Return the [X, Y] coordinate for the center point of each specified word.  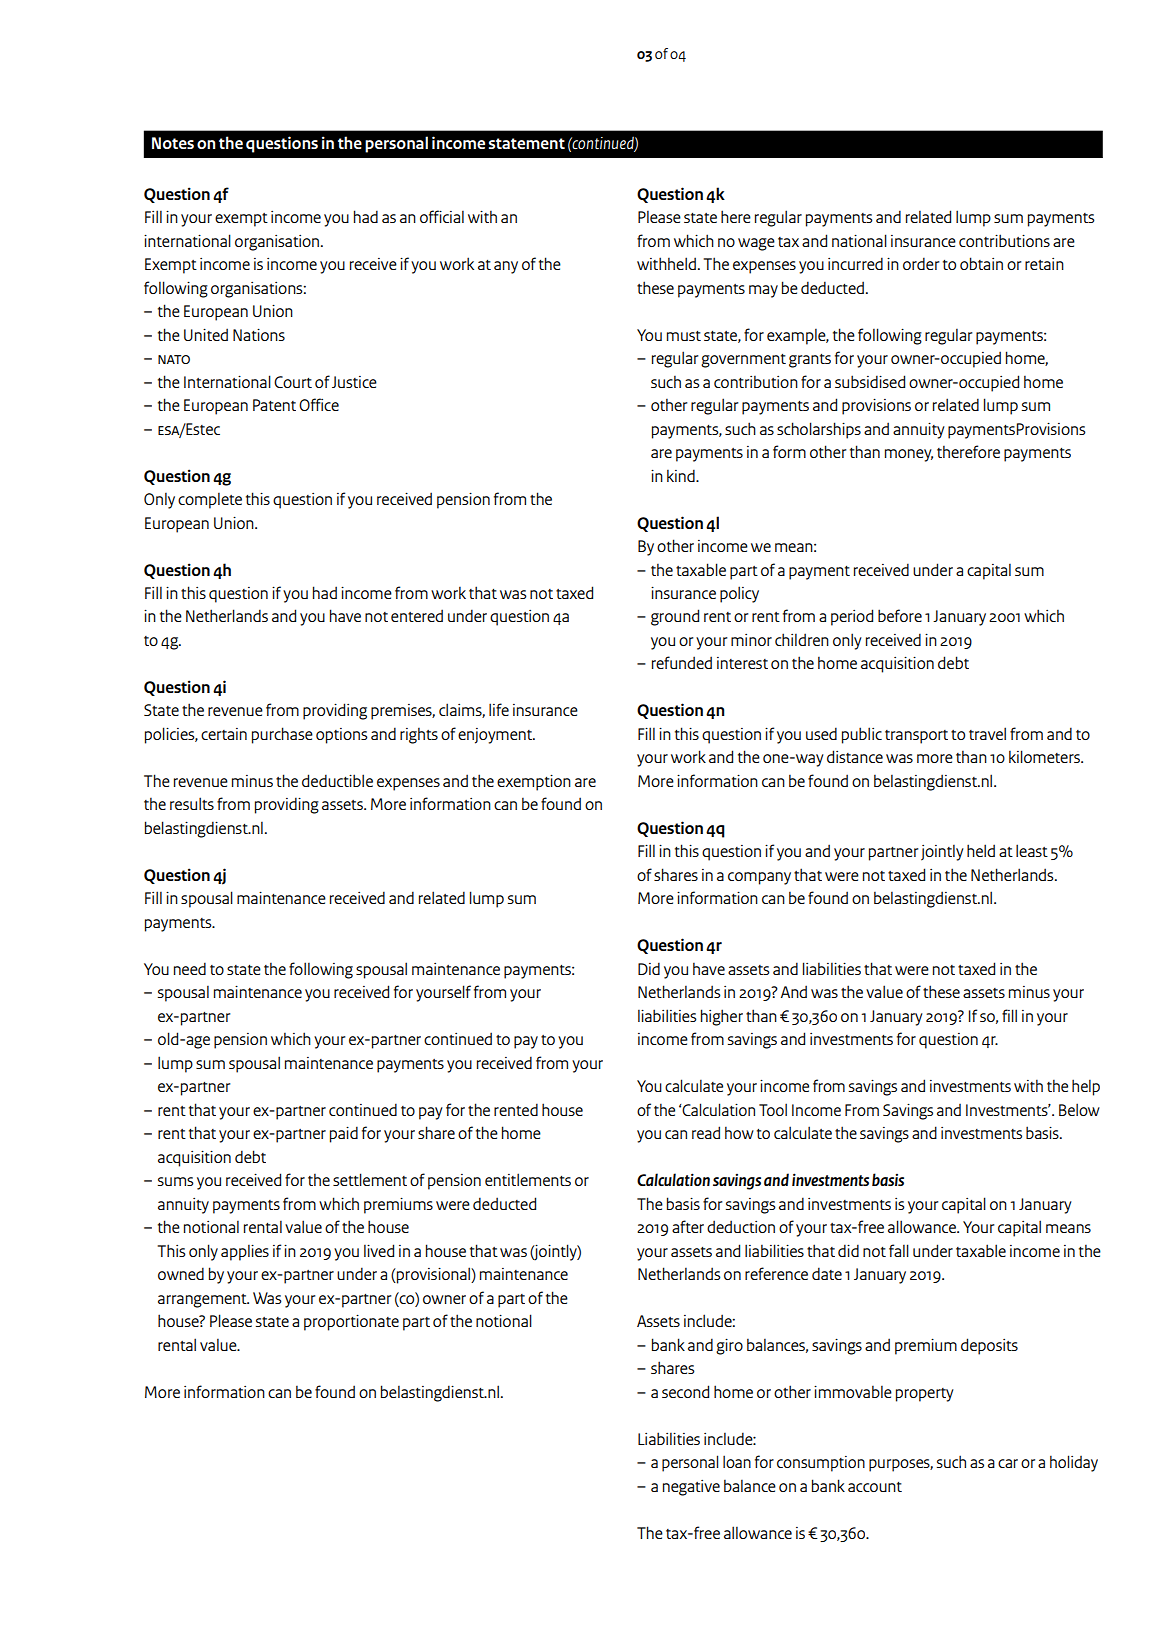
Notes [173, 143]
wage [756, 244]
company [759, 878]
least [1032, 850]
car [1008, 1463]
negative [691, 1488]
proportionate [351, 1322]
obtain [981, 263]
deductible [337, 780]
